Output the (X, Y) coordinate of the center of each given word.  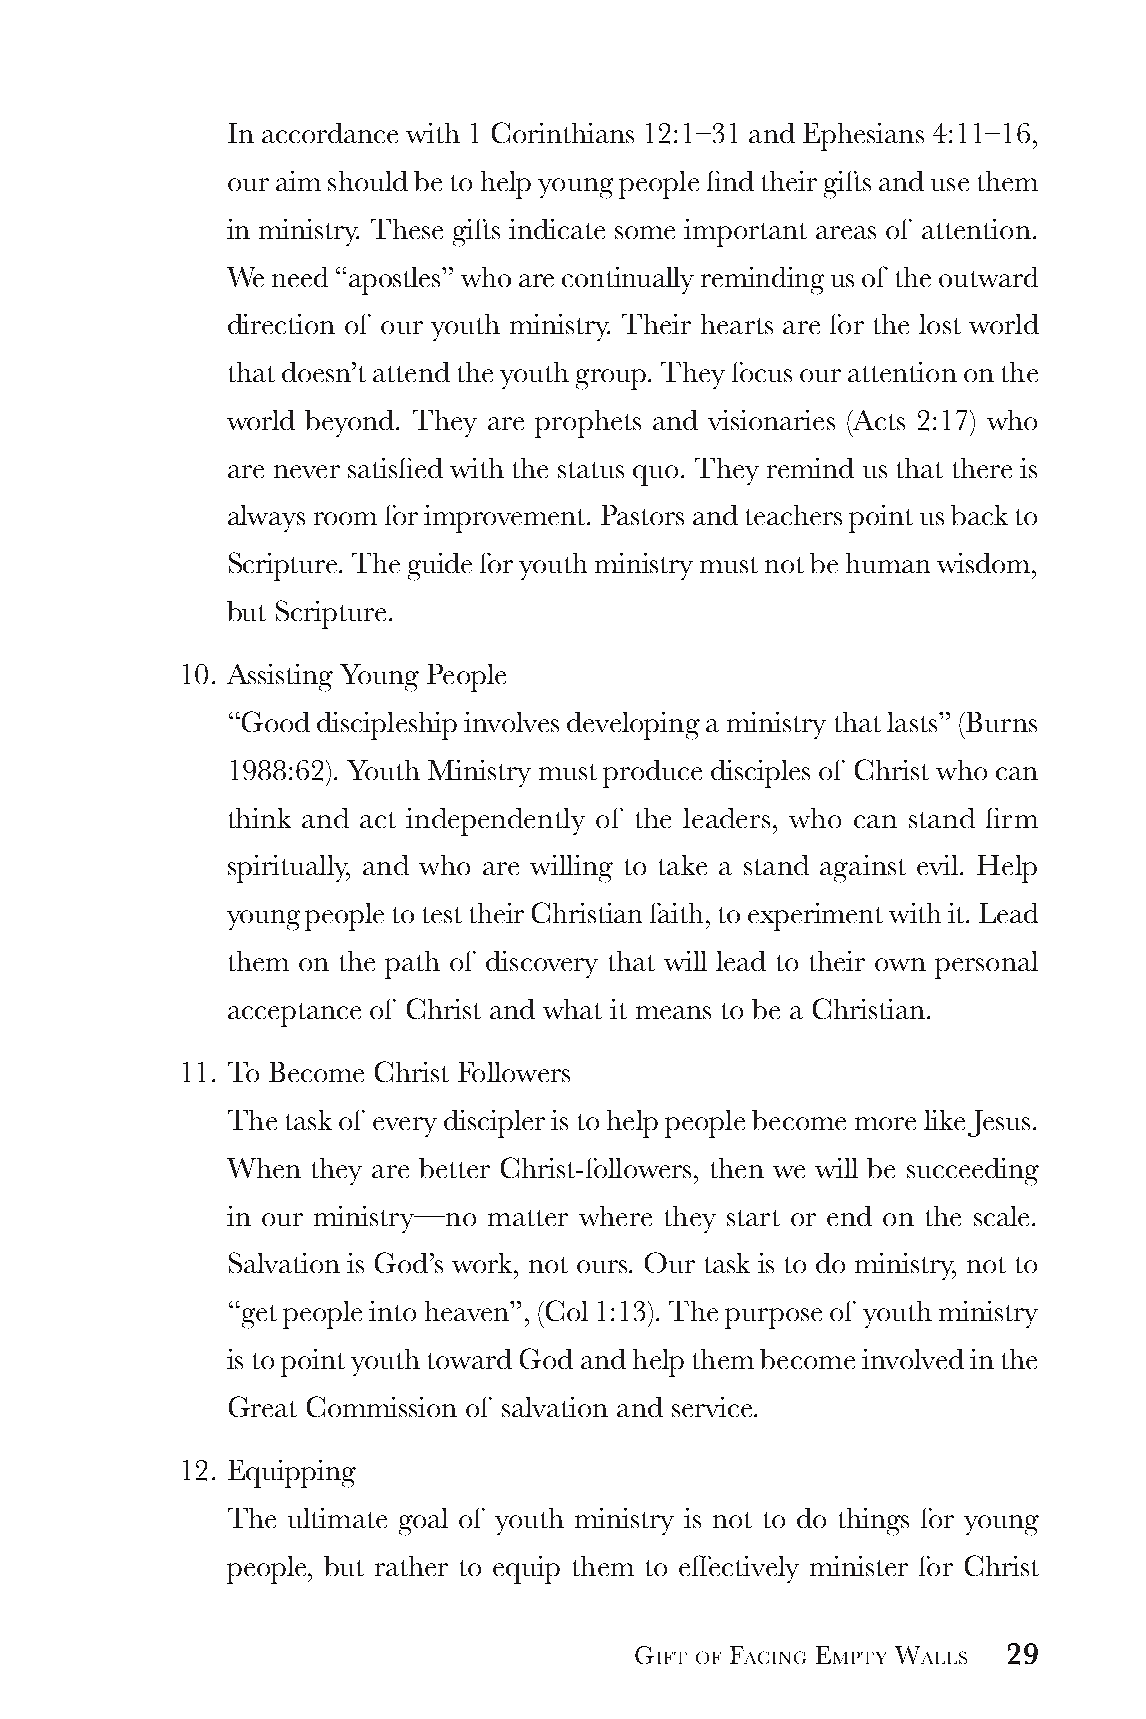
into (392, 1311)
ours (603, 1266)
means (673, 1012)
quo (655, 475)
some (645, 232)
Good (276, 721)
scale (1003, 1216)
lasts (912, 722)
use (950, 184)
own (900, 964)
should (368, 181)
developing (633, 726)
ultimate (337, 1518)
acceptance (294, 1015)
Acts (878, 420)
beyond (351, 423)
